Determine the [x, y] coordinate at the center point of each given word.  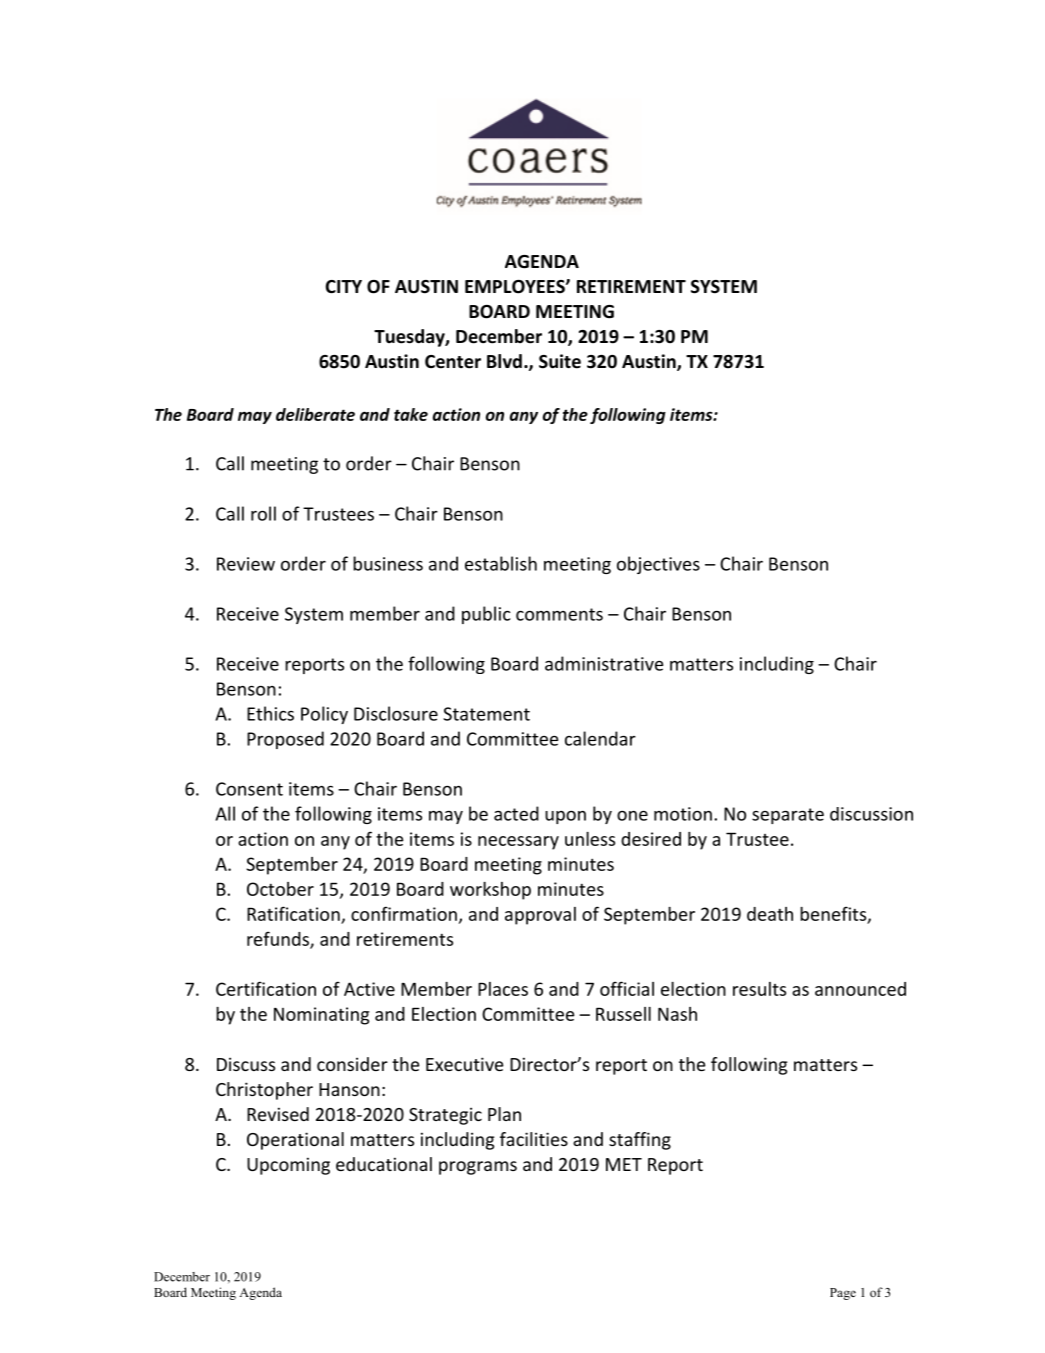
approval [540, 916]
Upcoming [288, 1166]
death [770, 914]
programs [478, 1168]
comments [559, 614]
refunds [279, 939]
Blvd [504, 361]
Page [843, 1294]
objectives [658, 565]
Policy [324, 715]
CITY [344, 286]
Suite [560, 361]
